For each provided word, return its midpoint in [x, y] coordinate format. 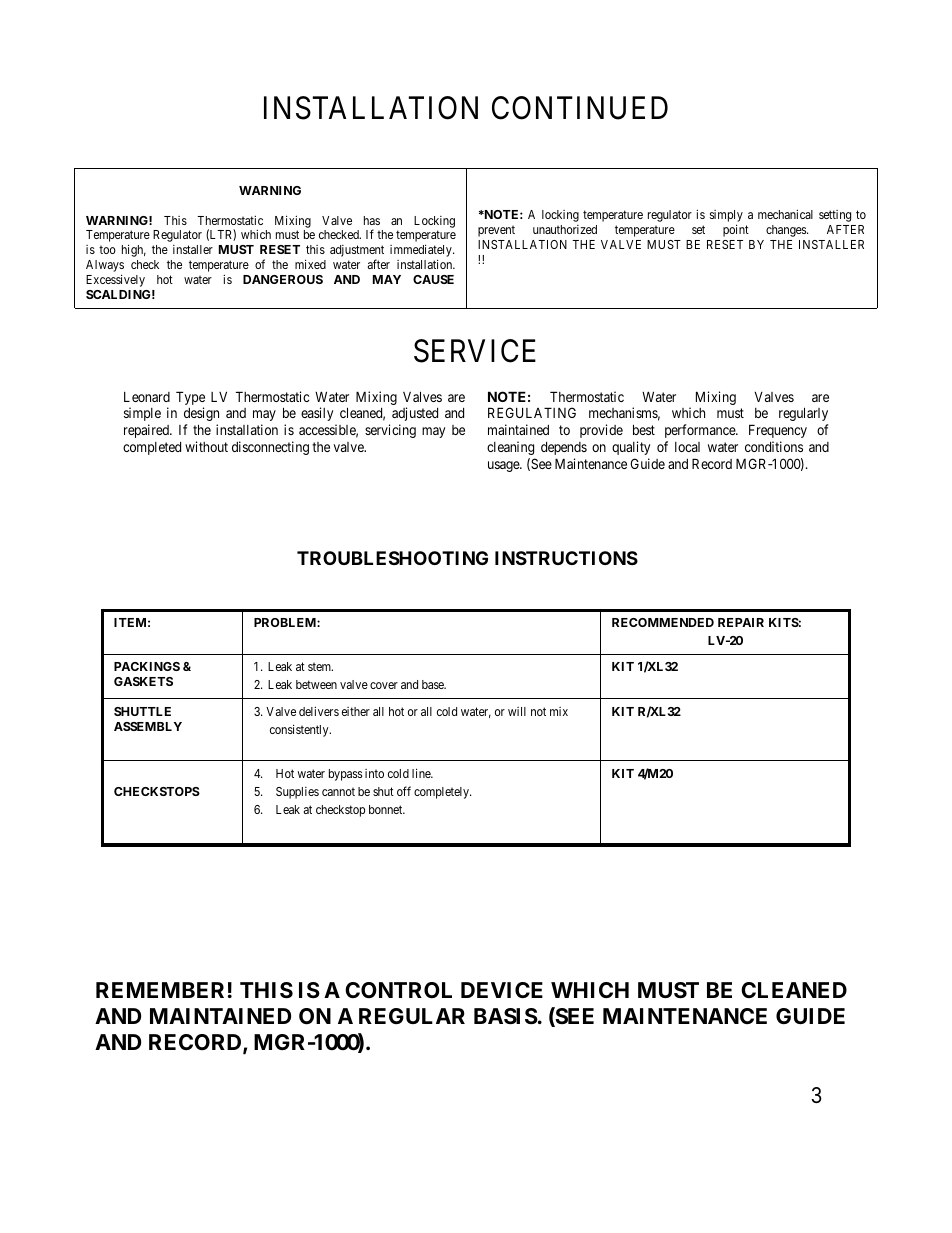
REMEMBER [160, 990]
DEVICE [502, 990]
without [206, 446]
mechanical [785, 214]
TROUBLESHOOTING [392, 558]
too [107, 250]
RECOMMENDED [663, 622]
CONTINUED [580, 108]
